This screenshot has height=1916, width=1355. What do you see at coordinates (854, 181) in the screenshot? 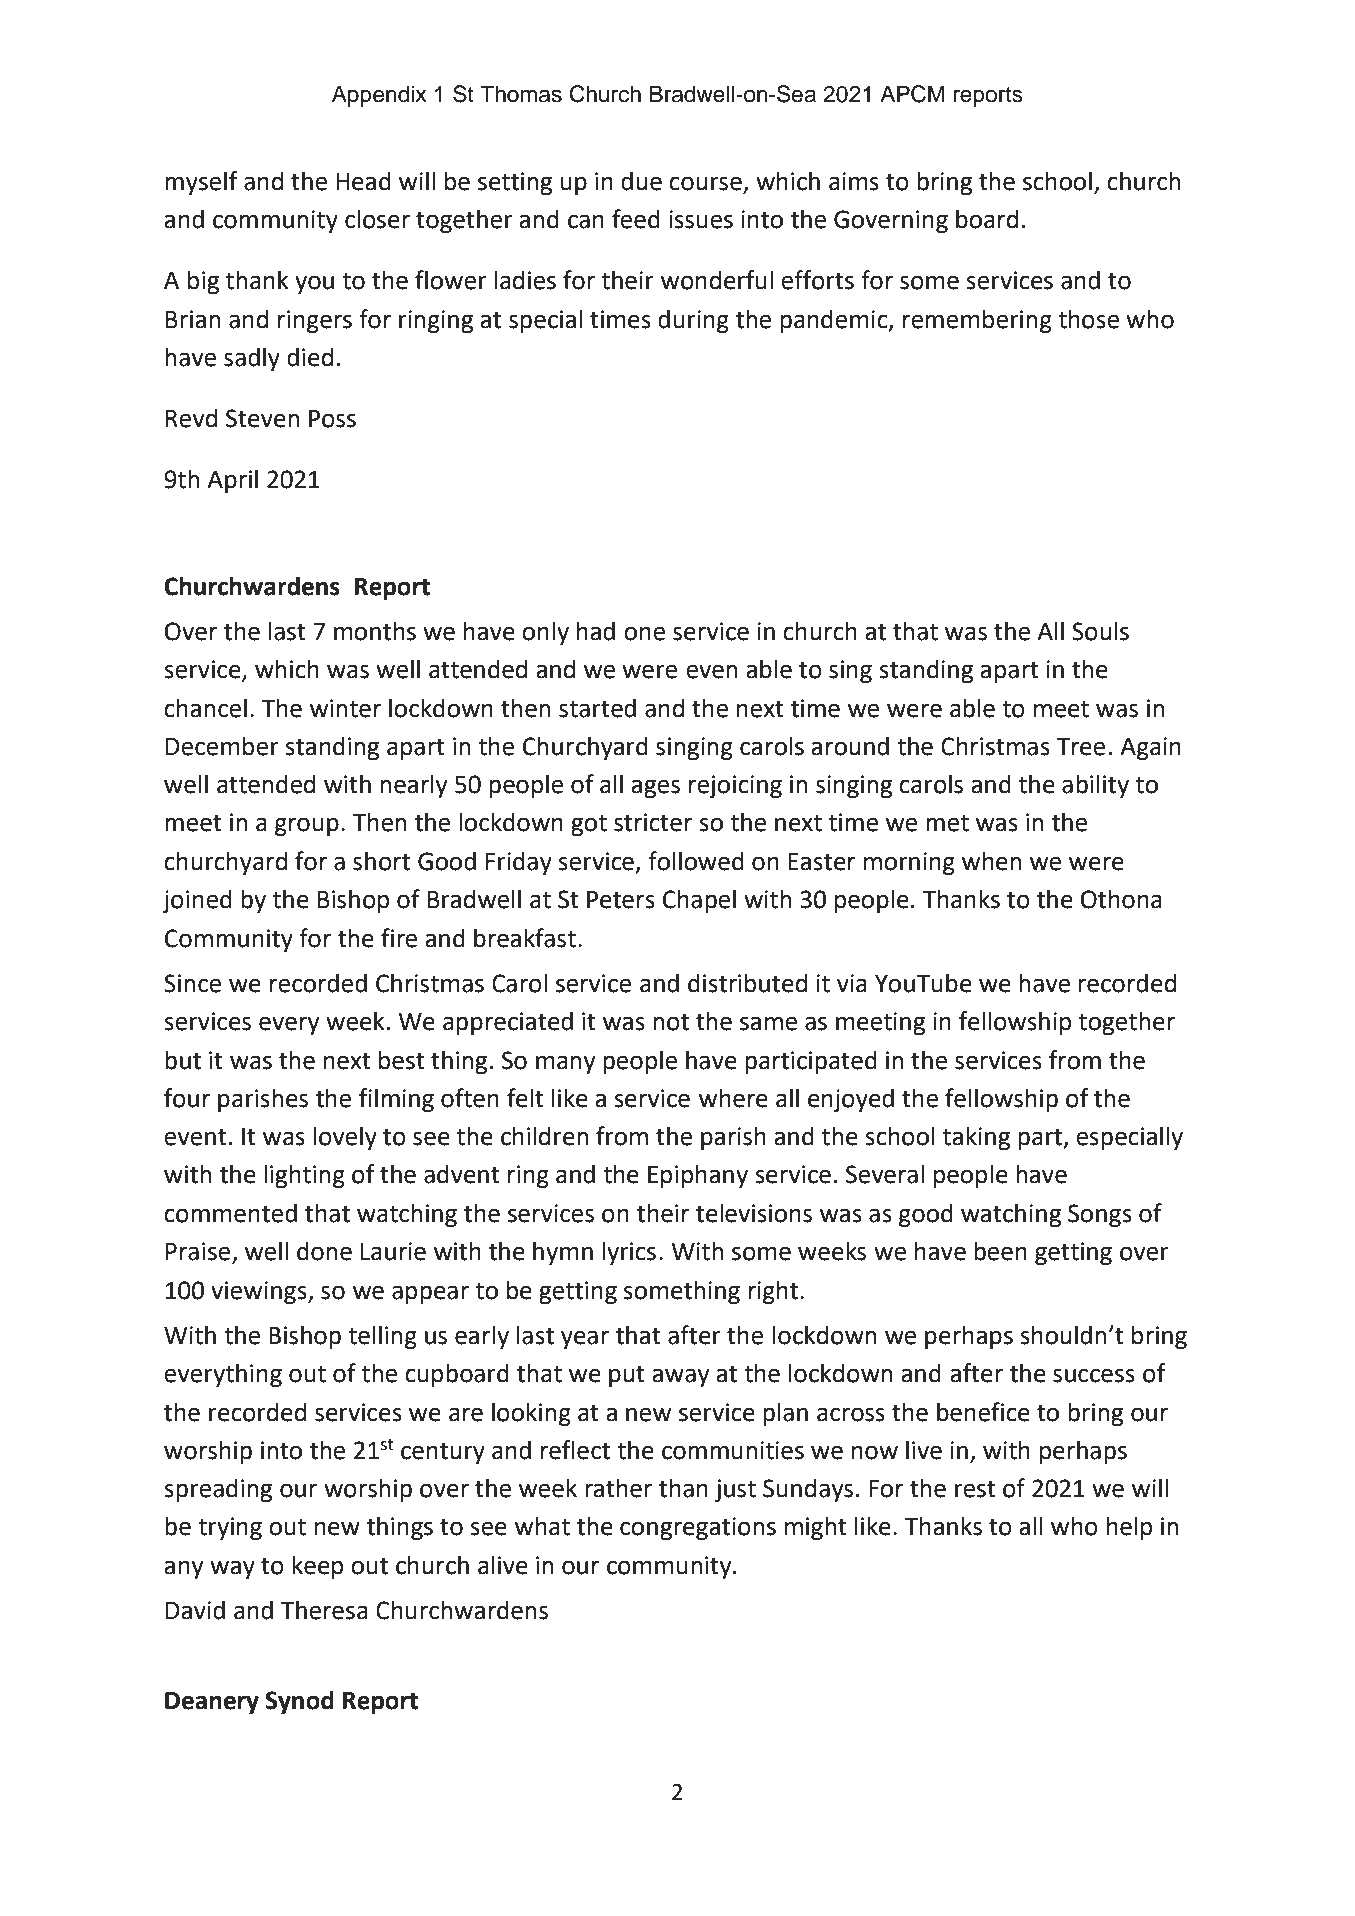
I see `aims` at bounding box center [854, 181].
